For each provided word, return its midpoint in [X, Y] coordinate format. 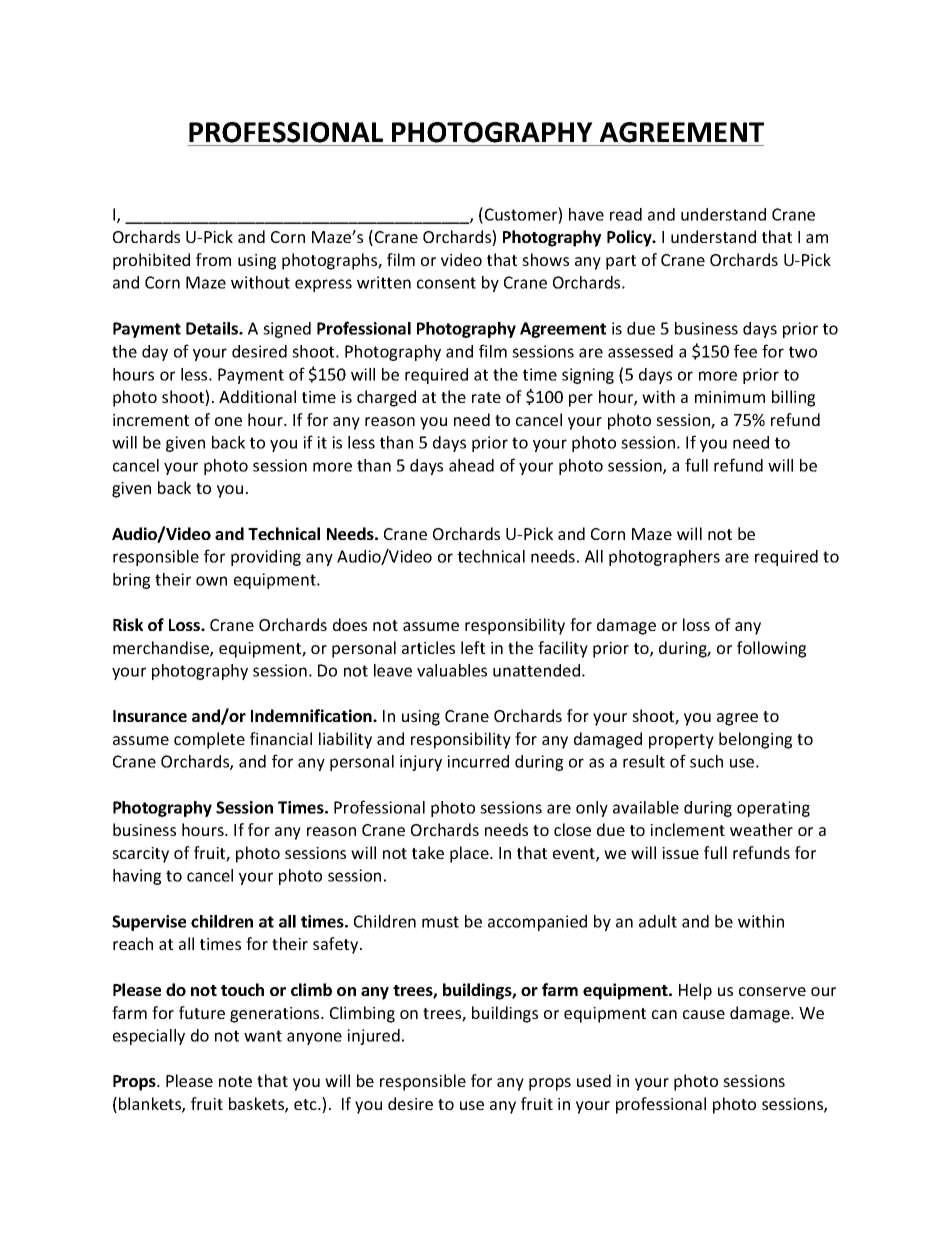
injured [373, 1037]
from [213, 259]
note [235, 1081]
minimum [730, 397]
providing [266, 558]
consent [446, 283]
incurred [478, 761]
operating [773, 809]
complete [209, 740]
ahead [471, 465]
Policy [630, 238]
